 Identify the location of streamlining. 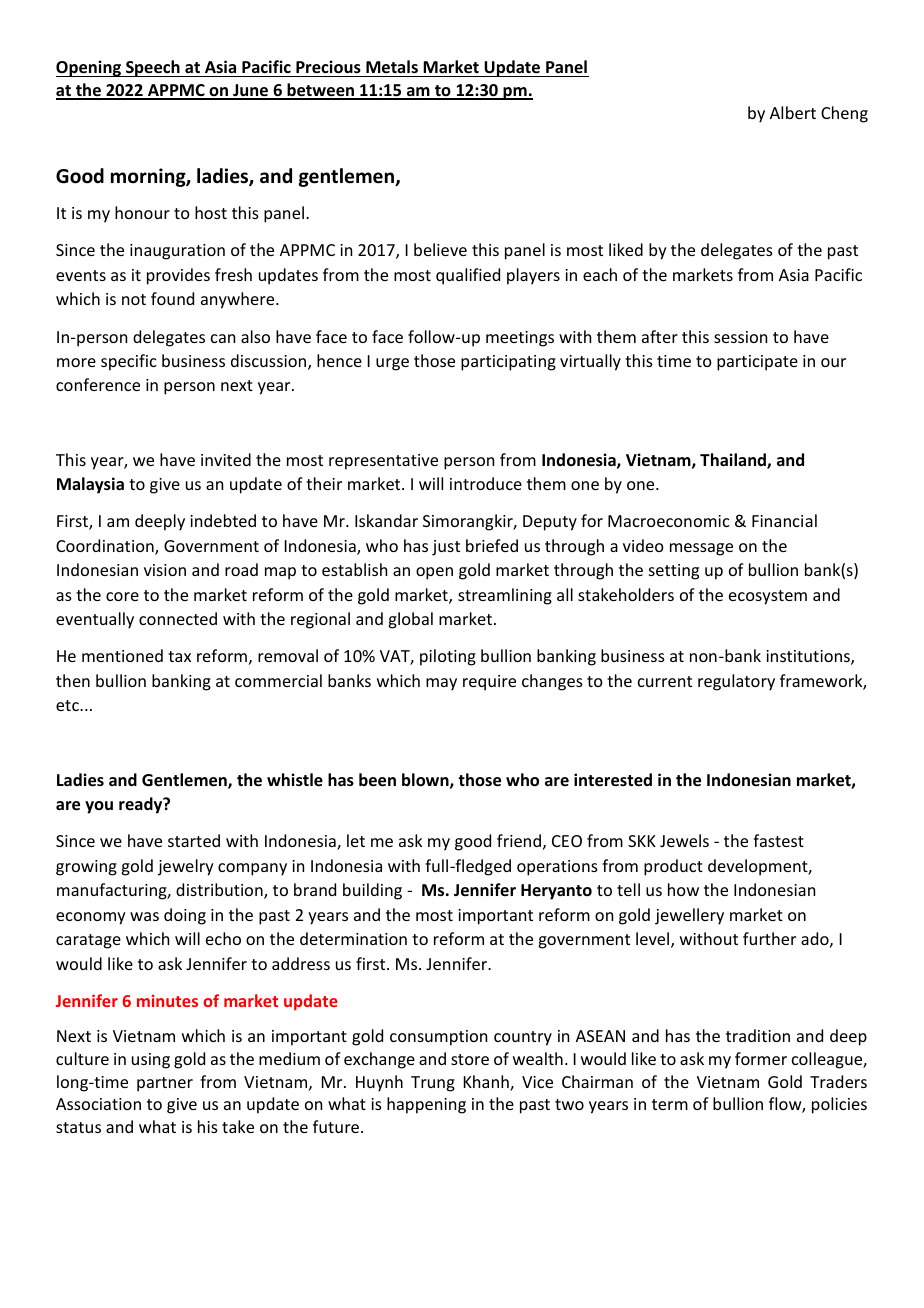
(505, 596).
